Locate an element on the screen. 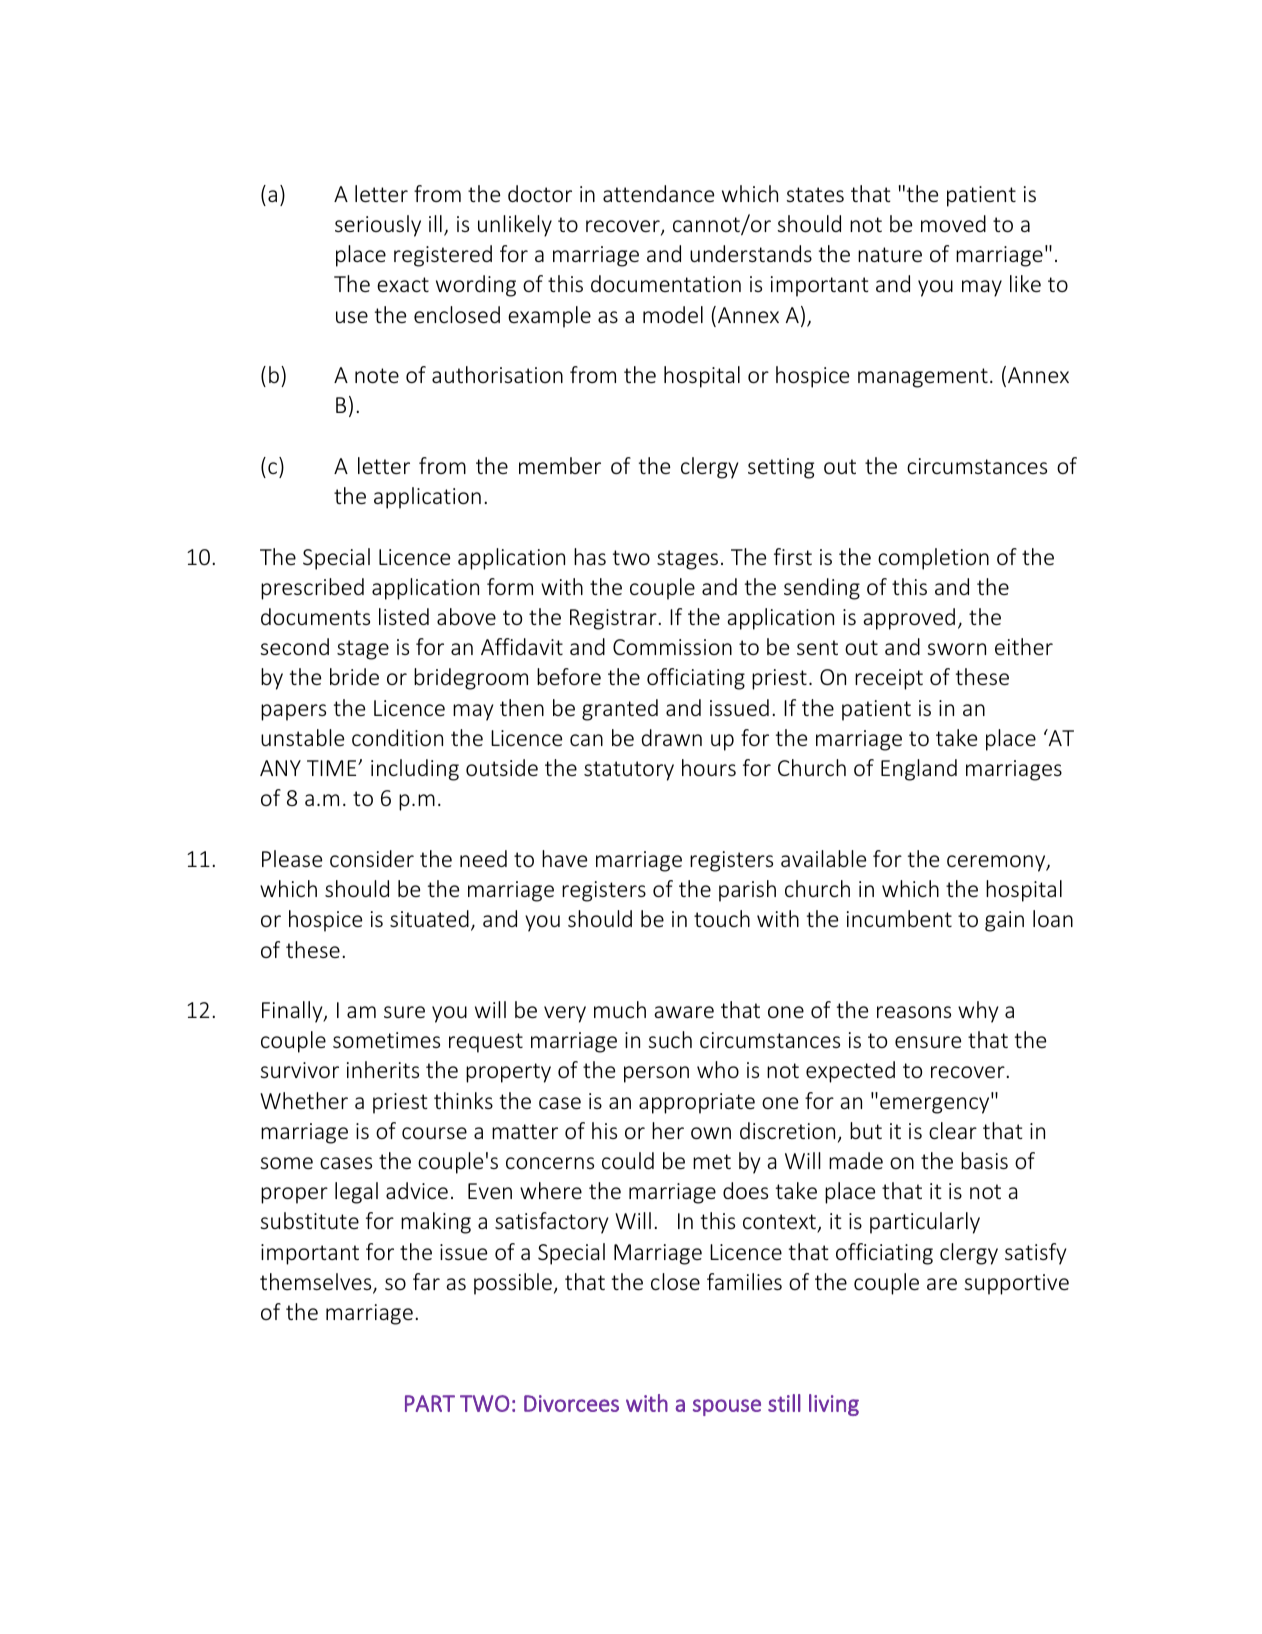 The height and width of the screenshot is (1634, 1262). seriously is located at coordinates (378, 226).
